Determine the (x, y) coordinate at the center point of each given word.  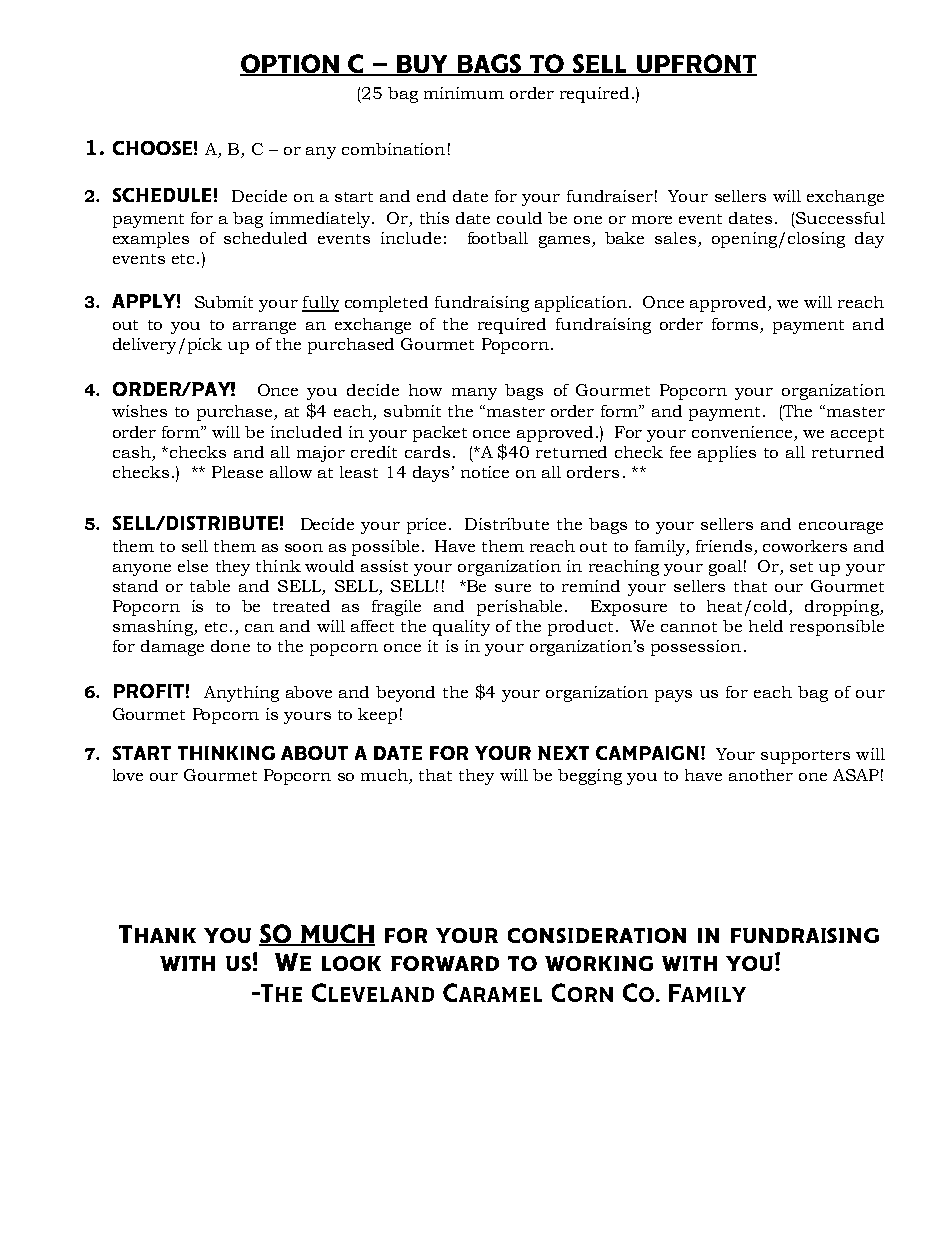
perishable (519, 608)
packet (440, 434)
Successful (840, 218)
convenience (742, 432)
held (766, 626)
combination (393, 149)
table (210, 586)
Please (237, 472)
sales (675, 238)
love (128, 775)
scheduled (265, 238)
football (498, 238)
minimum (464, 93)
